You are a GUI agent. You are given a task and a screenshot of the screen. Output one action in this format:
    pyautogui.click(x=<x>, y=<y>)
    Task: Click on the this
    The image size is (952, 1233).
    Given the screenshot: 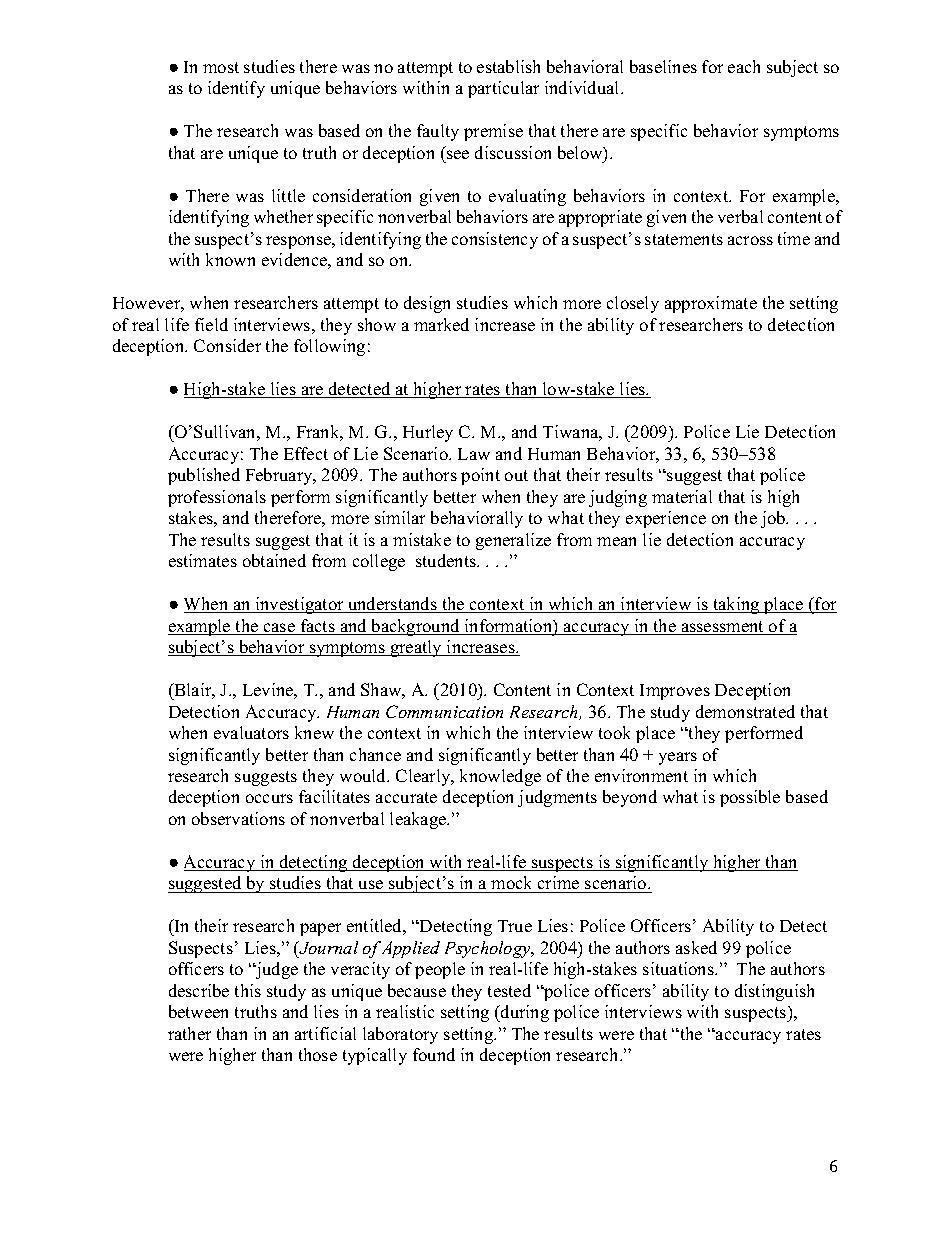 What is the action you would take?
    pyautogui.click(x=248, y=990)
